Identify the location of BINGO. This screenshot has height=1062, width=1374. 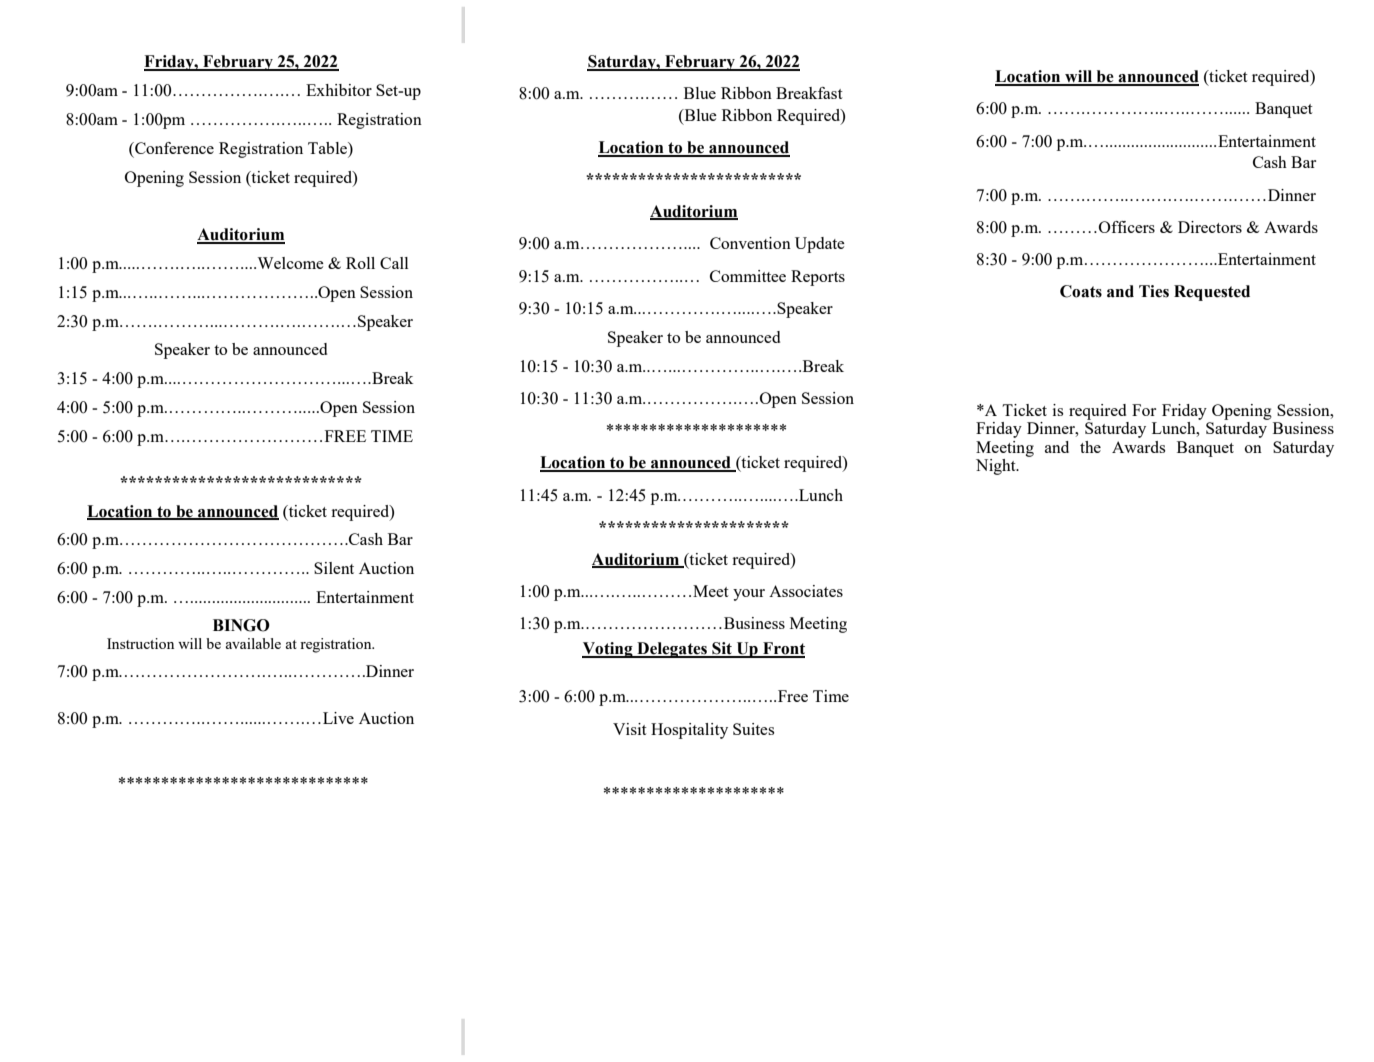
(241, 625).
